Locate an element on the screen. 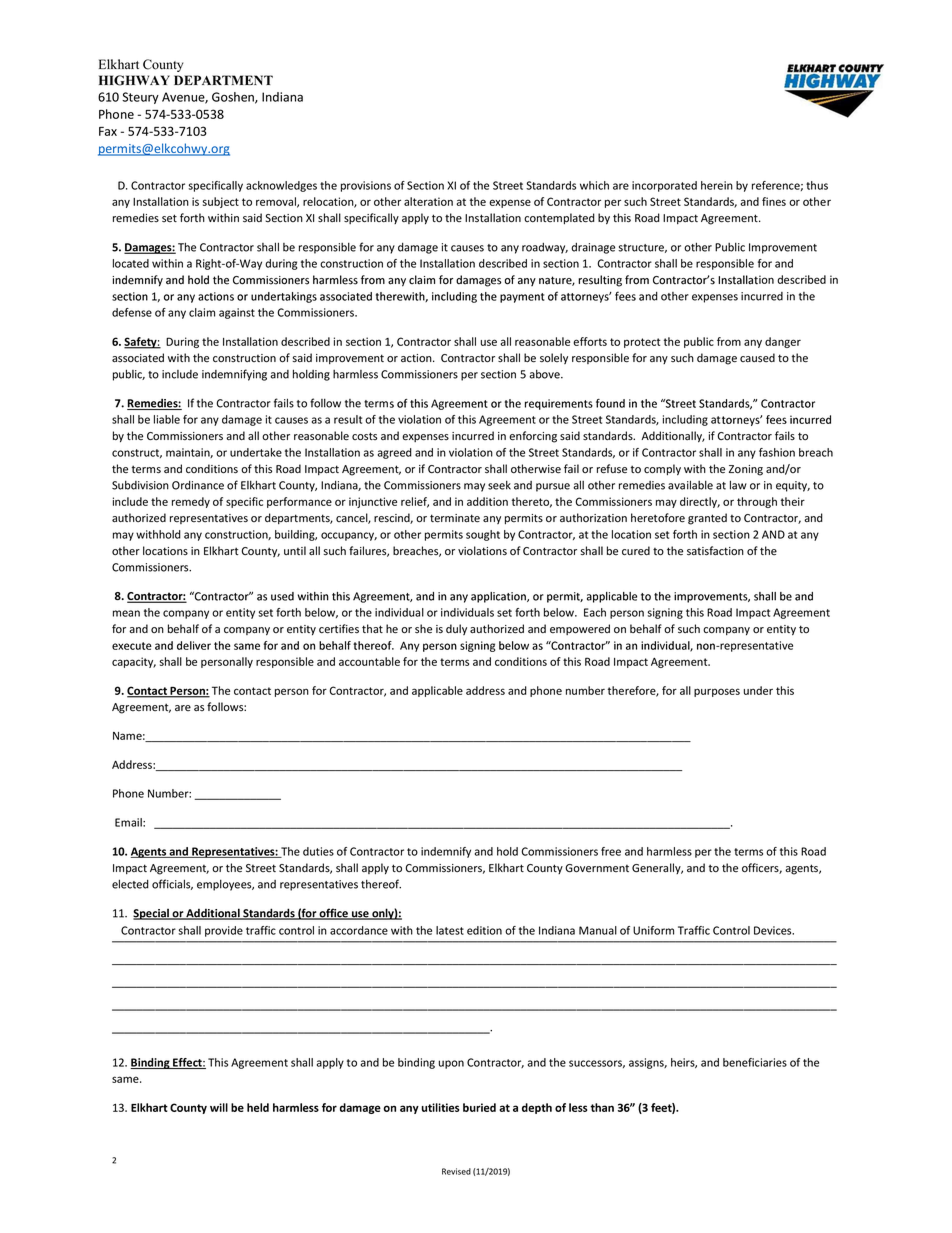  upon is located at coordinates (451, 1064).
